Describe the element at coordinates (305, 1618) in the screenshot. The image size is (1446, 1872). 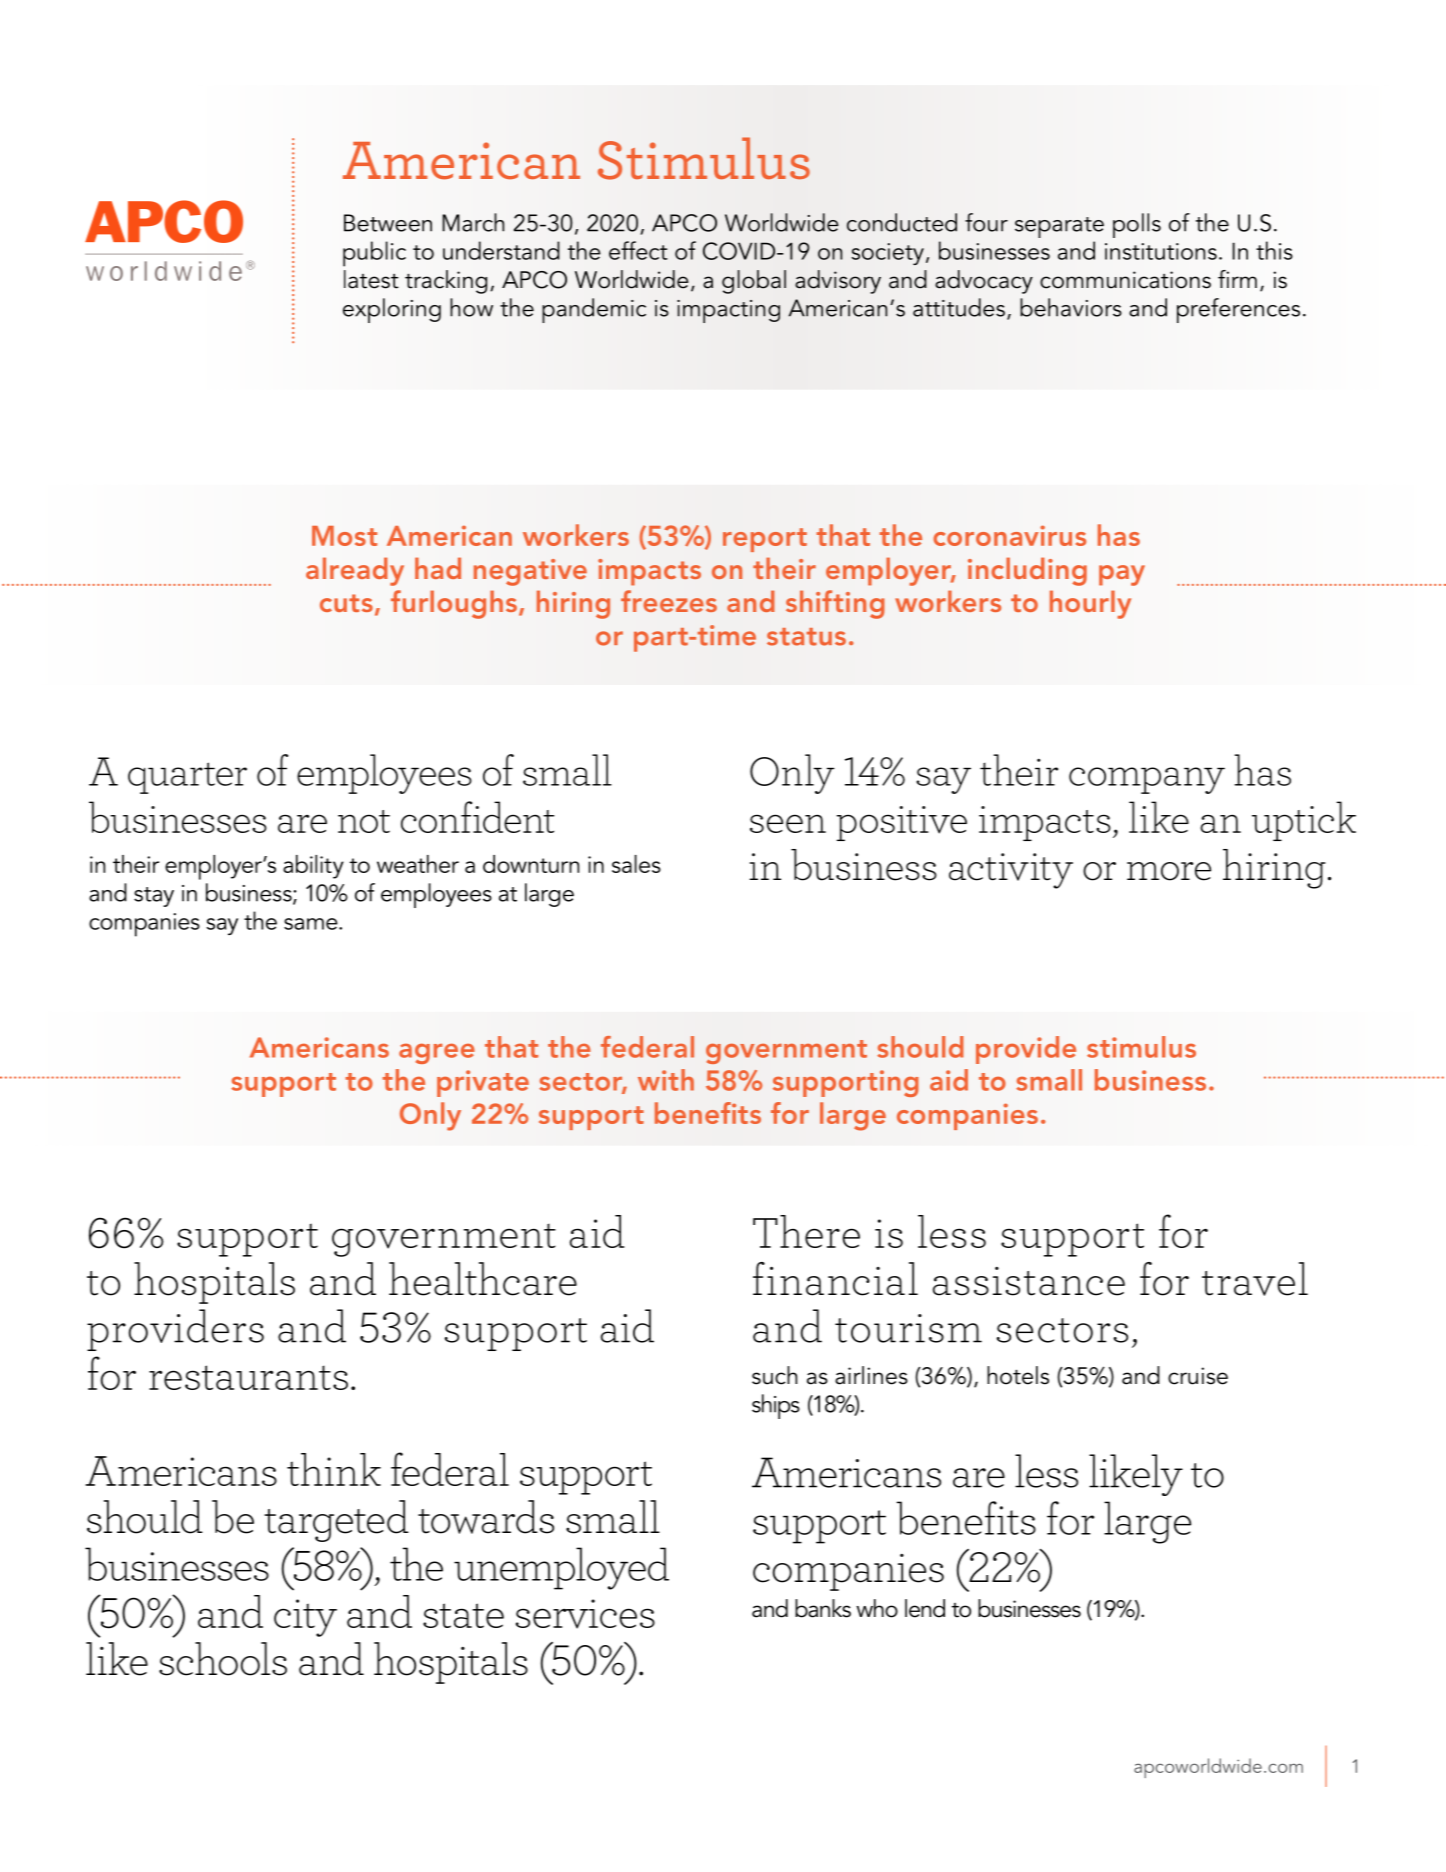
I see `city` at that location.
